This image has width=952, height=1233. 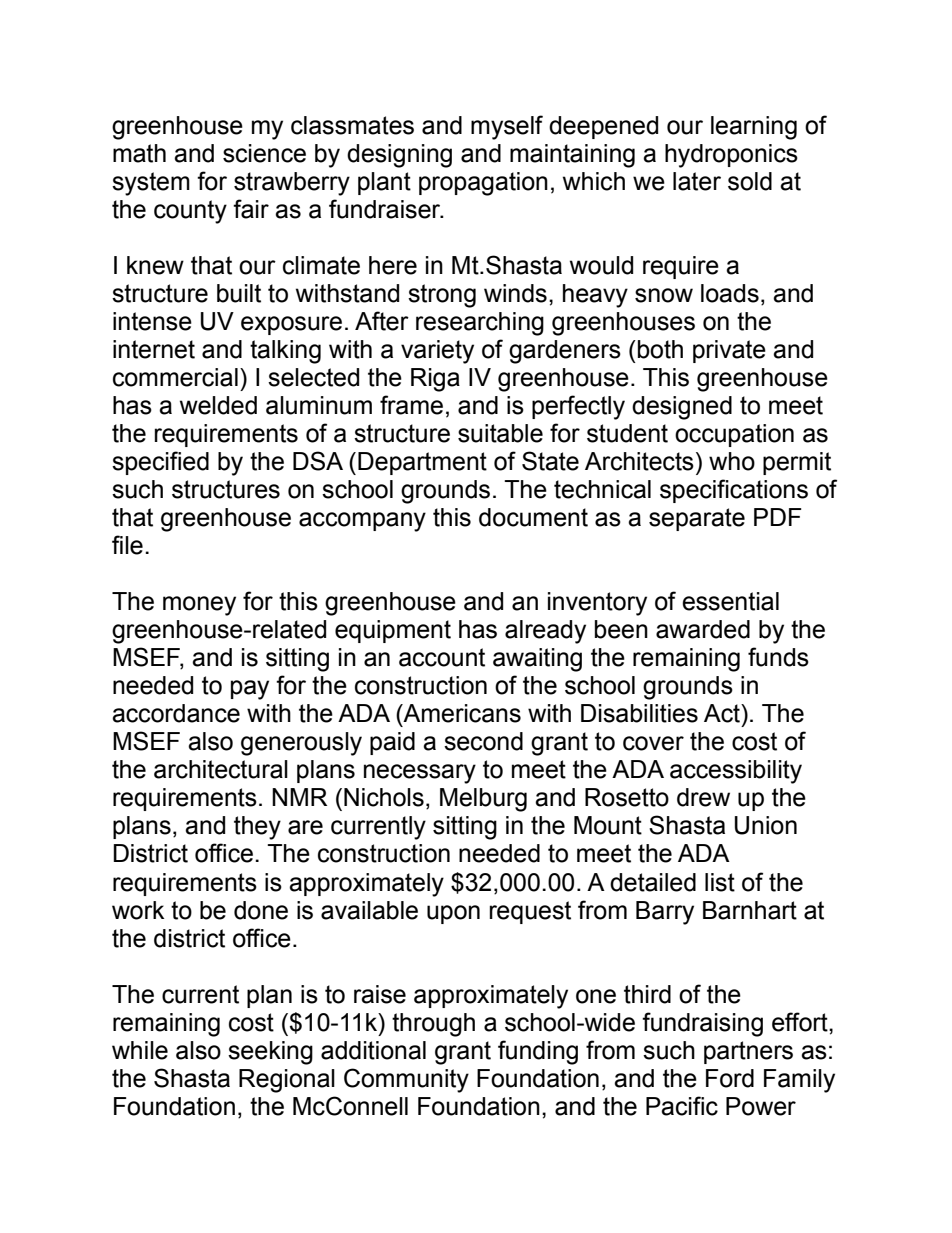 I want to click on they, so click(x=257, y=828).
